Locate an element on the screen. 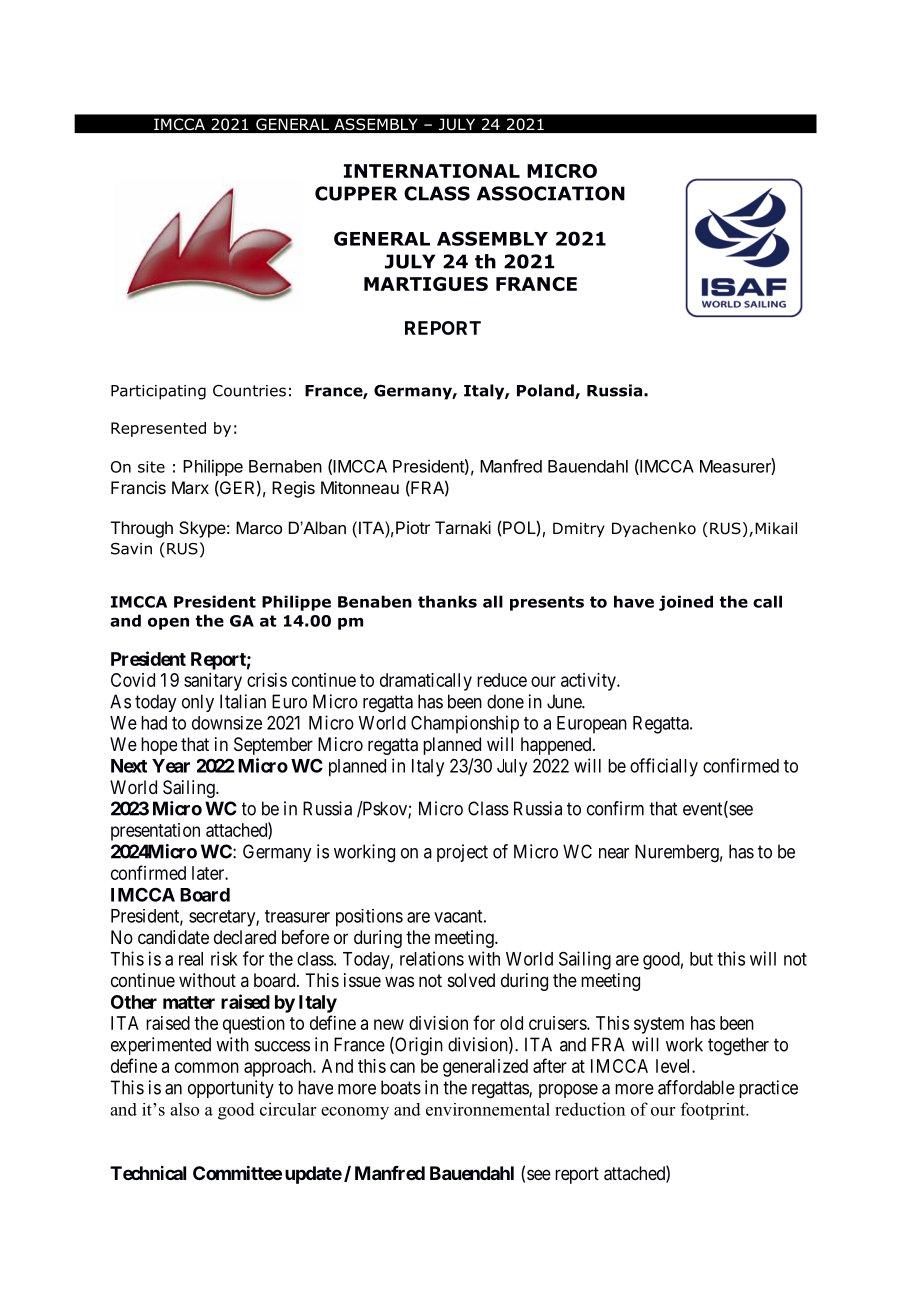 This screenshot has height=1308, width=924. also is located at coordinates (184, 1109).
